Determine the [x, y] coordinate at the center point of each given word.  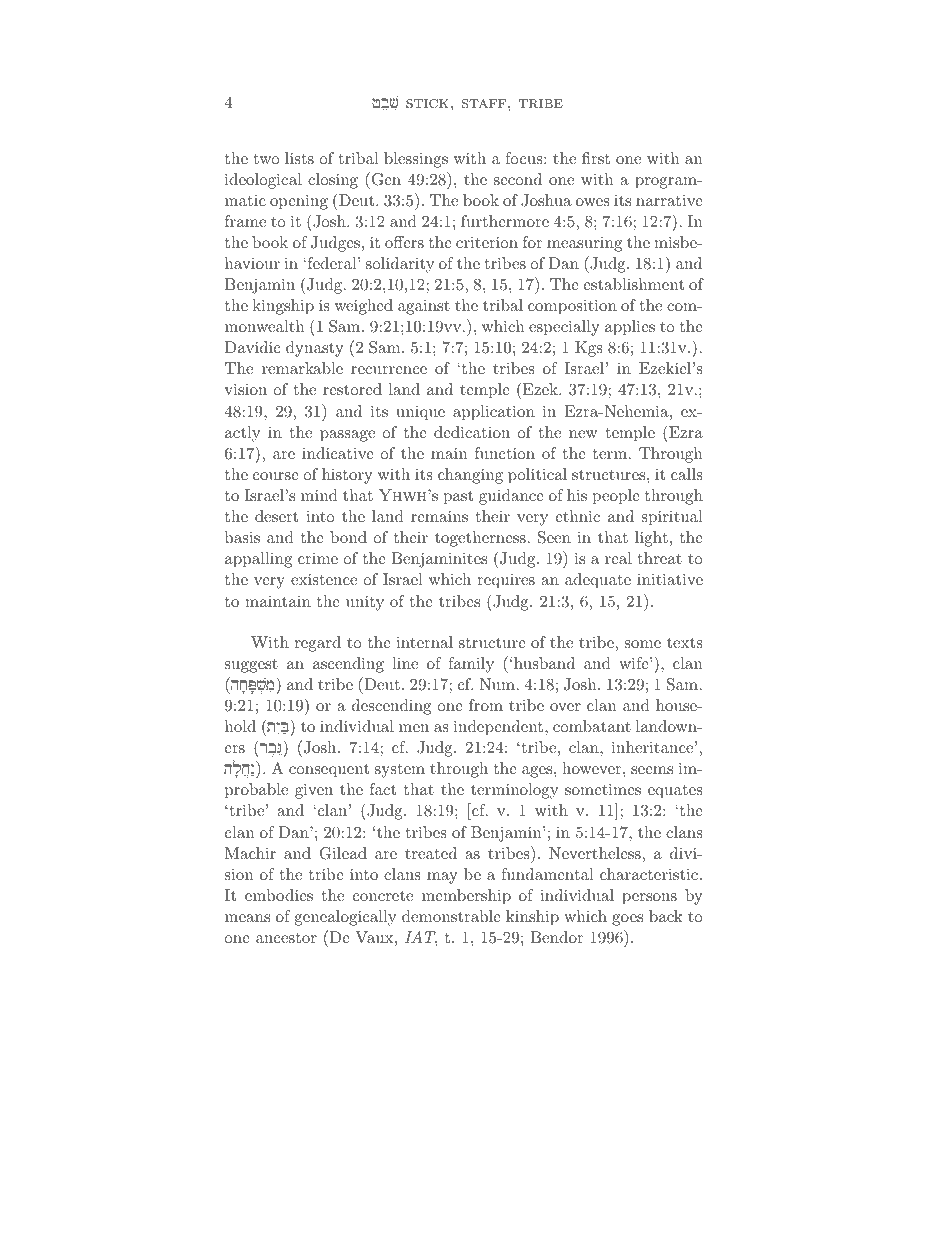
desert [276, 516]
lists [299, 158]
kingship [283, 307]
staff [485, 103]
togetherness [480, 539]
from [486, 705]
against [424, 307]
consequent [329, 771]
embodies [279, 895]
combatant [592, 726]
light [651, 539]
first [596, 158]
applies [630, 328]
